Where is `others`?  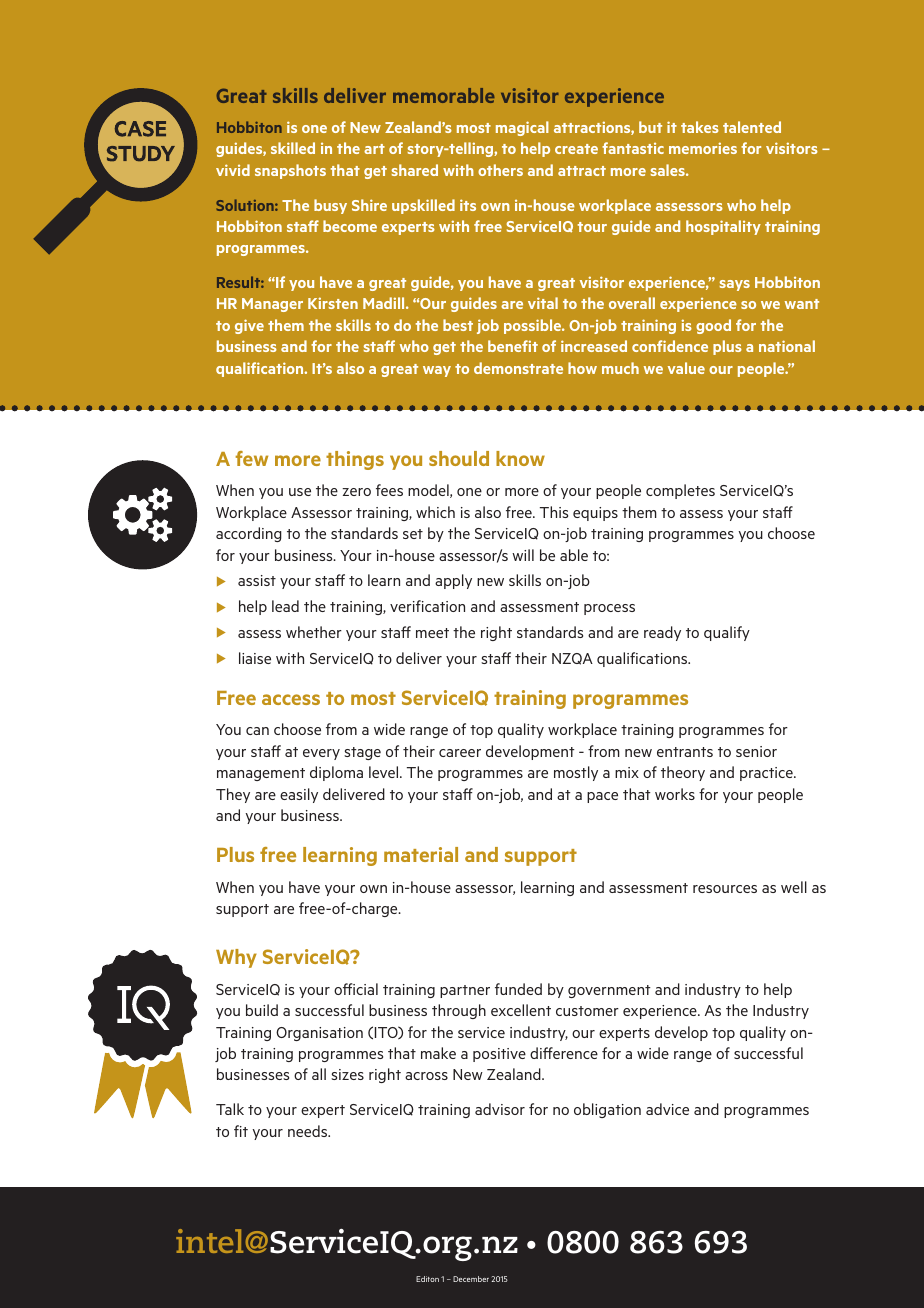 others is located at coordinates (500, 170).
